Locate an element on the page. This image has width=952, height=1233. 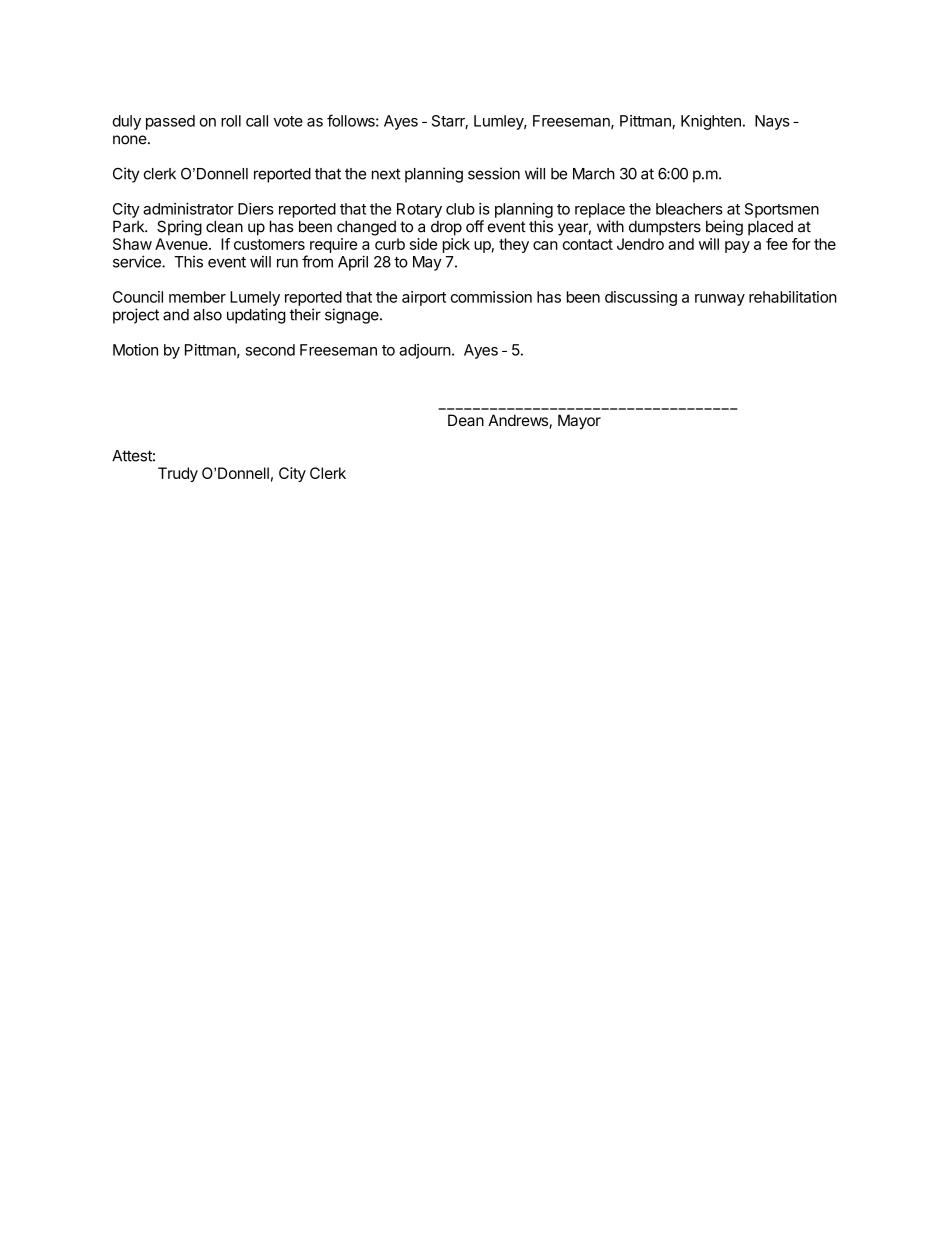
runway is located at coordinates (720, 300).
